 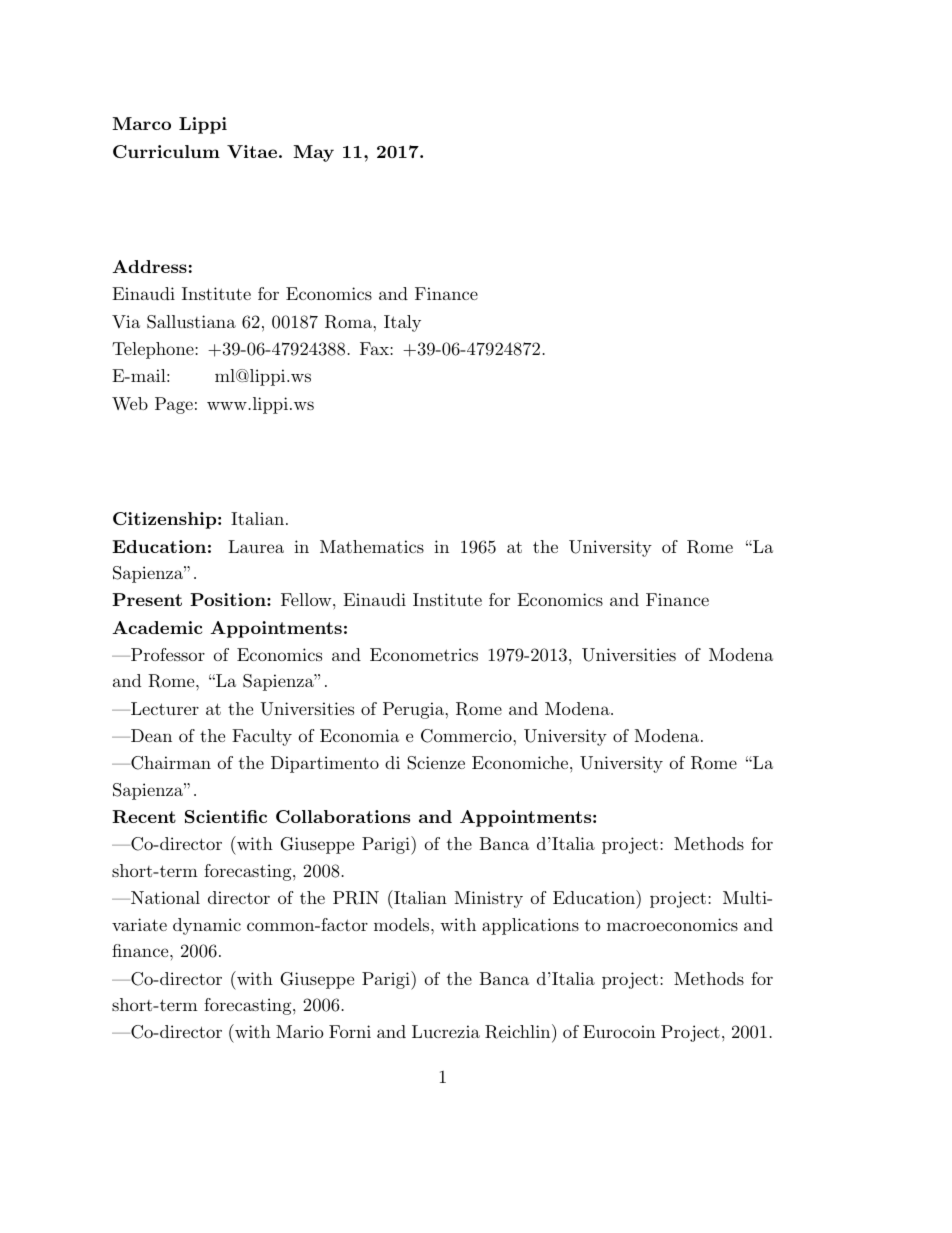 What do you see at coordinates (147, 599) in the document?
I see `Present` at bounding box center [147, 599].
